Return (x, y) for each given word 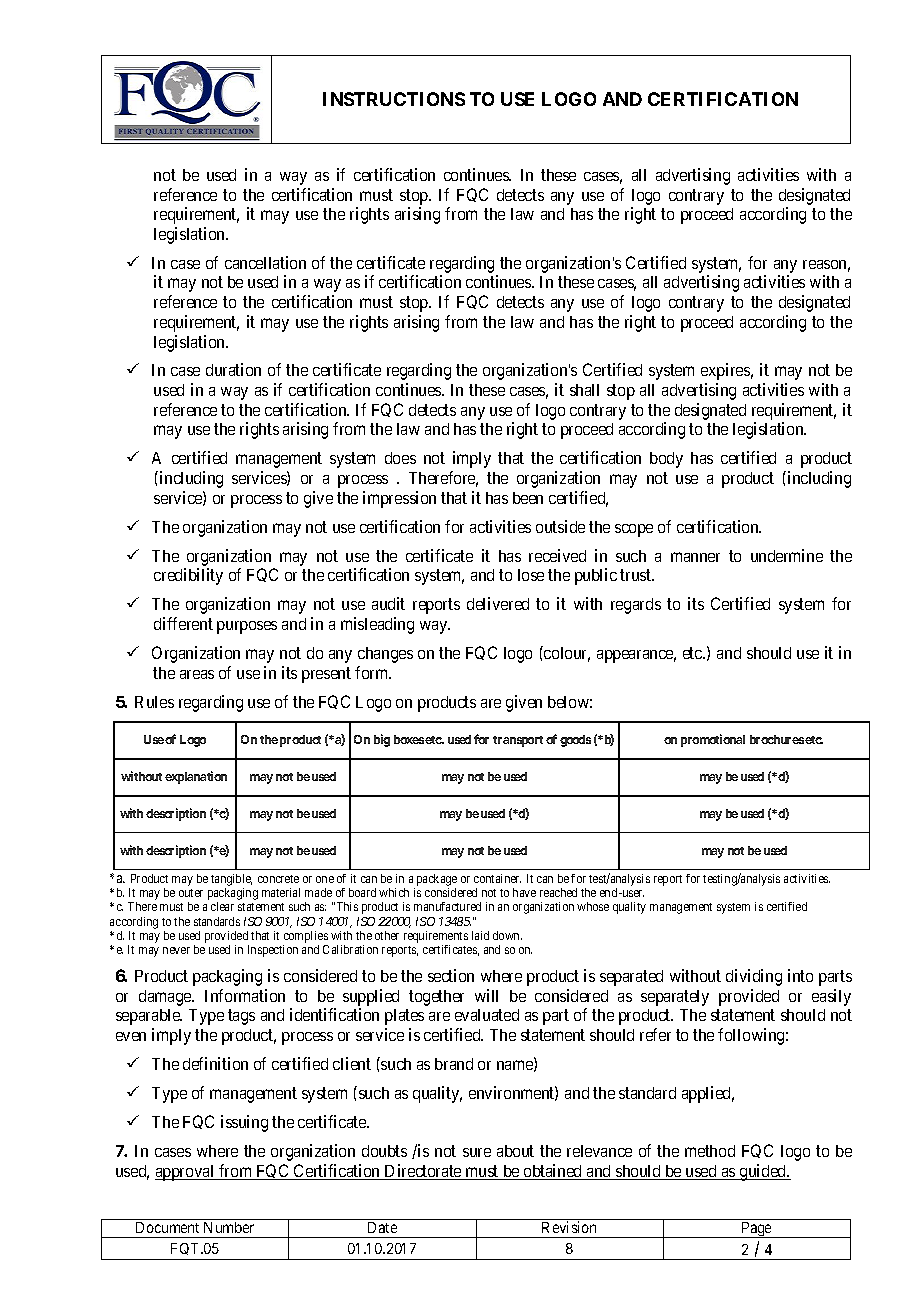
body (666, 460)
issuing (244, 1123)
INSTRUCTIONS (394, 99)
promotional (713, 740)
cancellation (265, 262)
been (528, 498)
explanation (196, 777)
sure (477, 1152)
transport (518, 741)
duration (233, 369)
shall (584, 390)
